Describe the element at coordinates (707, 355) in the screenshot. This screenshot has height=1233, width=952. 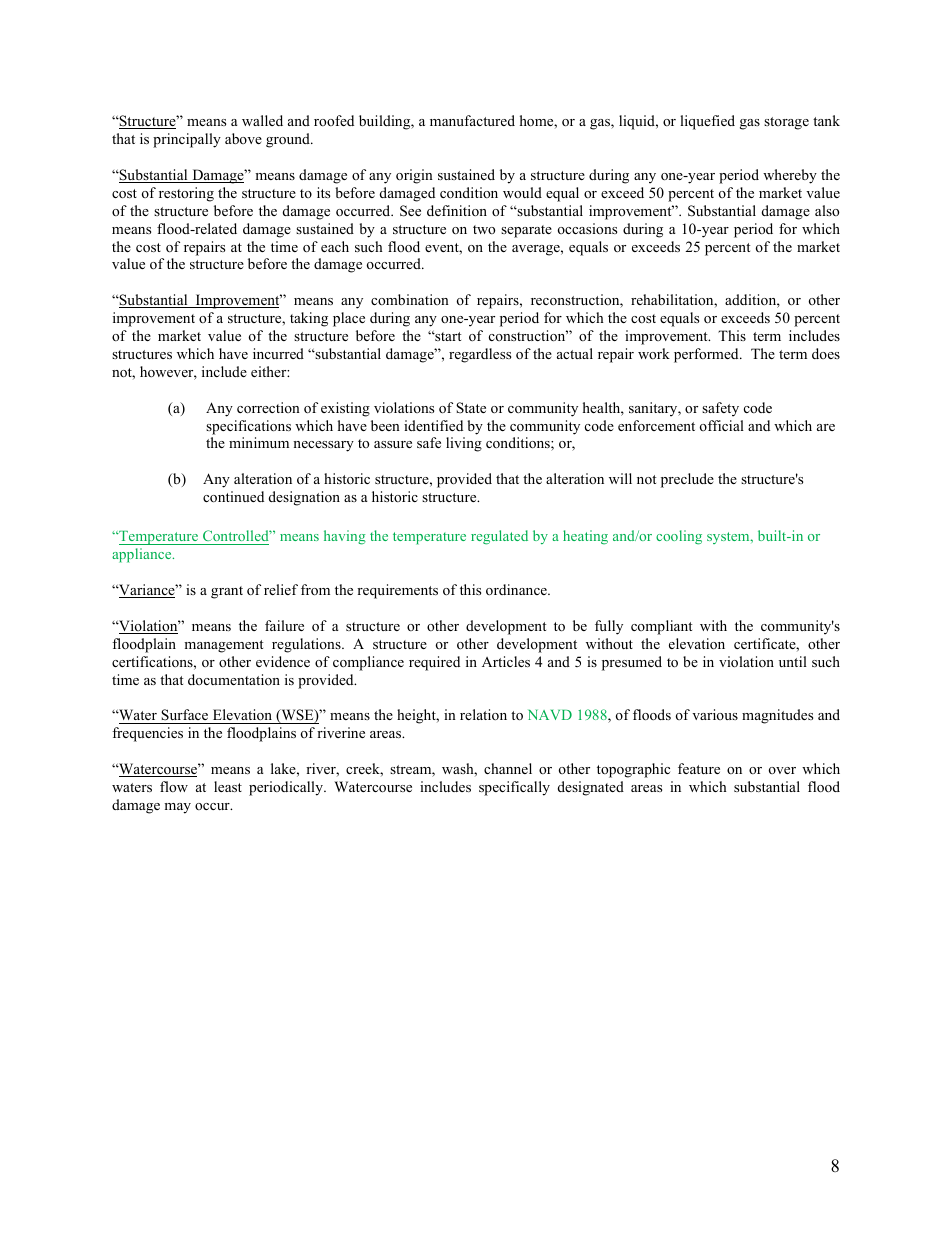
I see `performed` at that location.
